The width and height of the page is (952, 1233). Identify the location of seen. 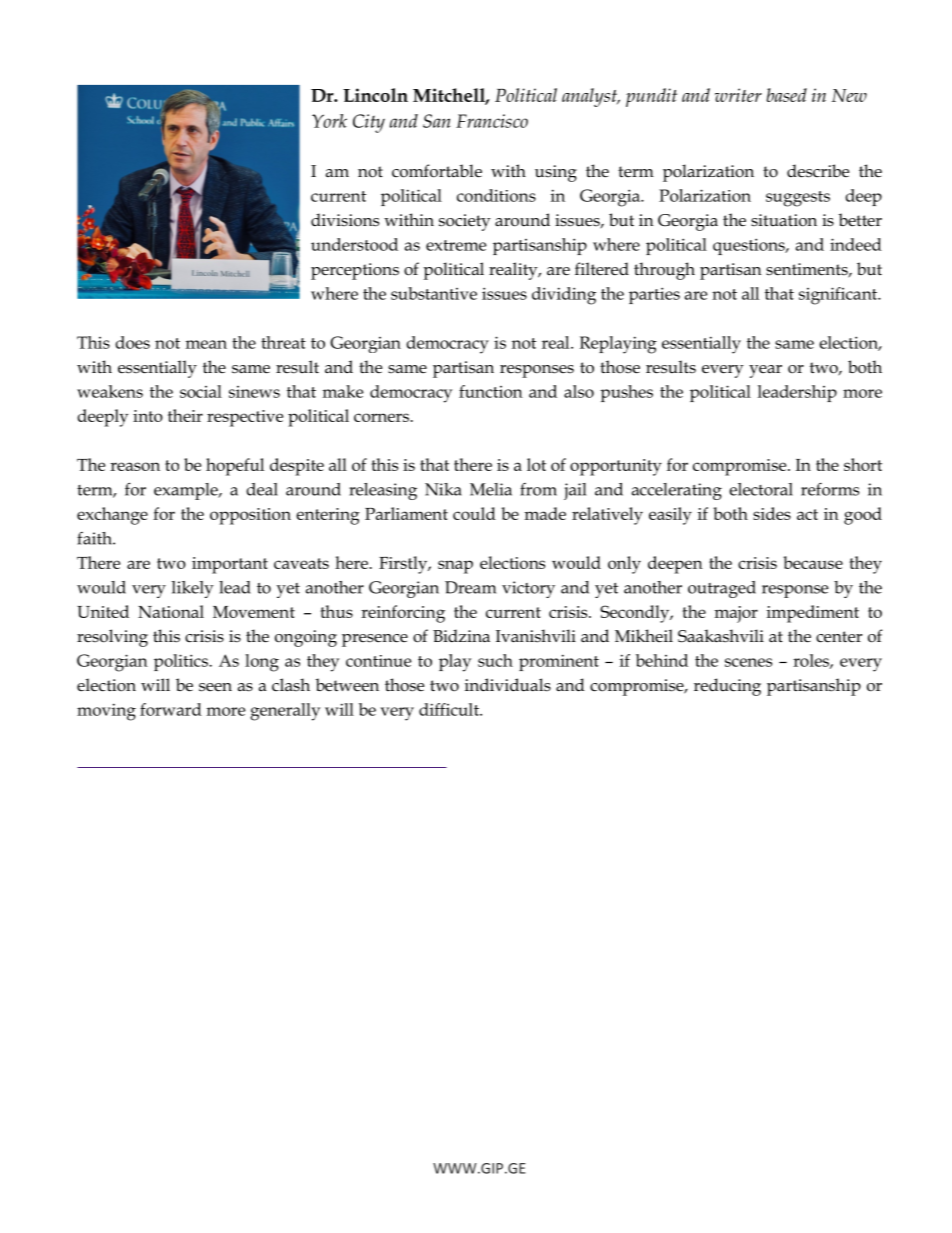
(215, 687).
